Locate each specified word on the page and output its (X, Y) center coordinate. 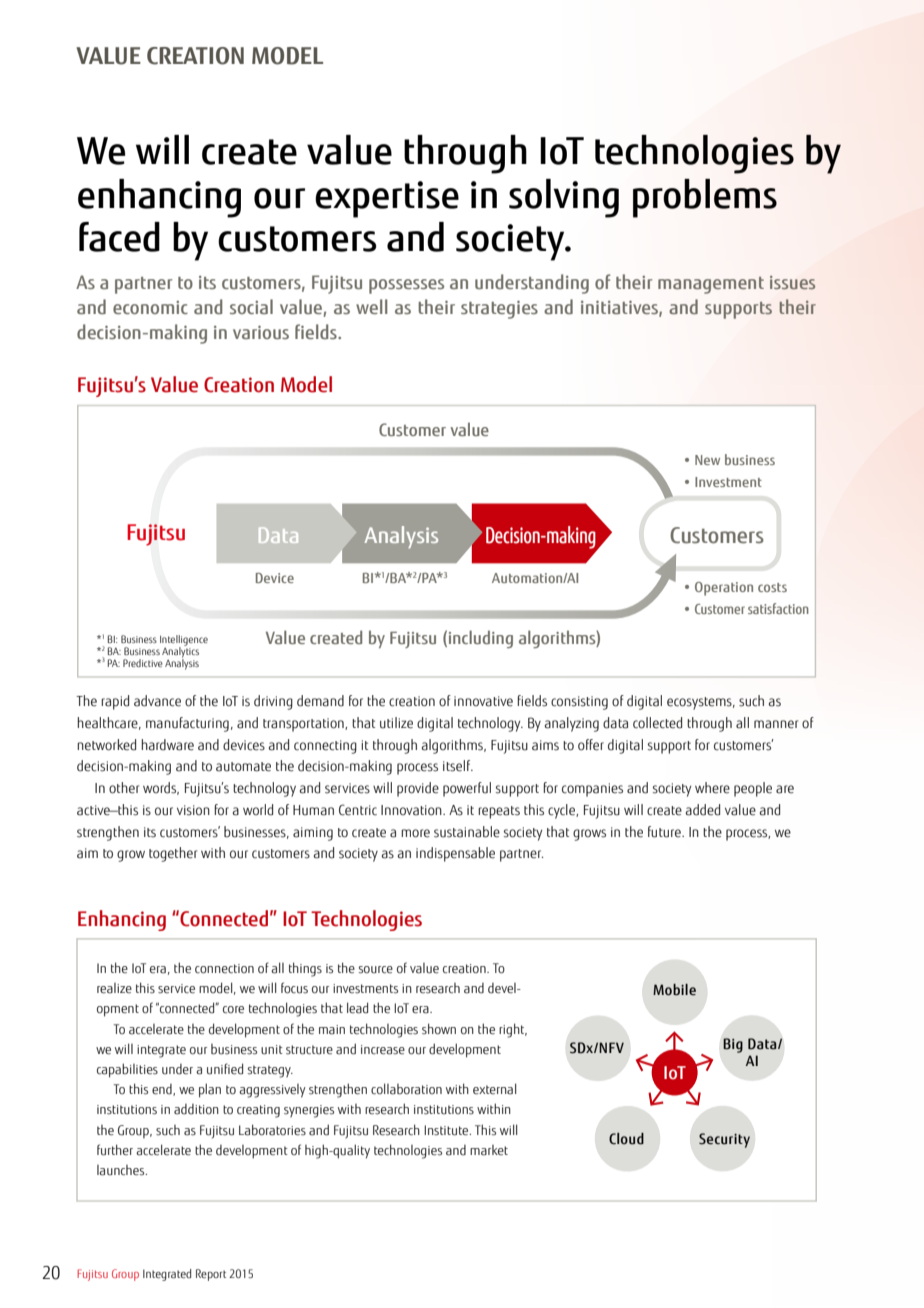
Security (724, 1140)
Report (211, 1275)
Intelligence (184, 641)
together (173, 854)
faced (119, 237)
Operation (724, 589)
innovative (483, 701)
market (489, 1150)
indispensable (455, 854)
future (665, 832)
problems (705, 198)
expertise (387, 199)
